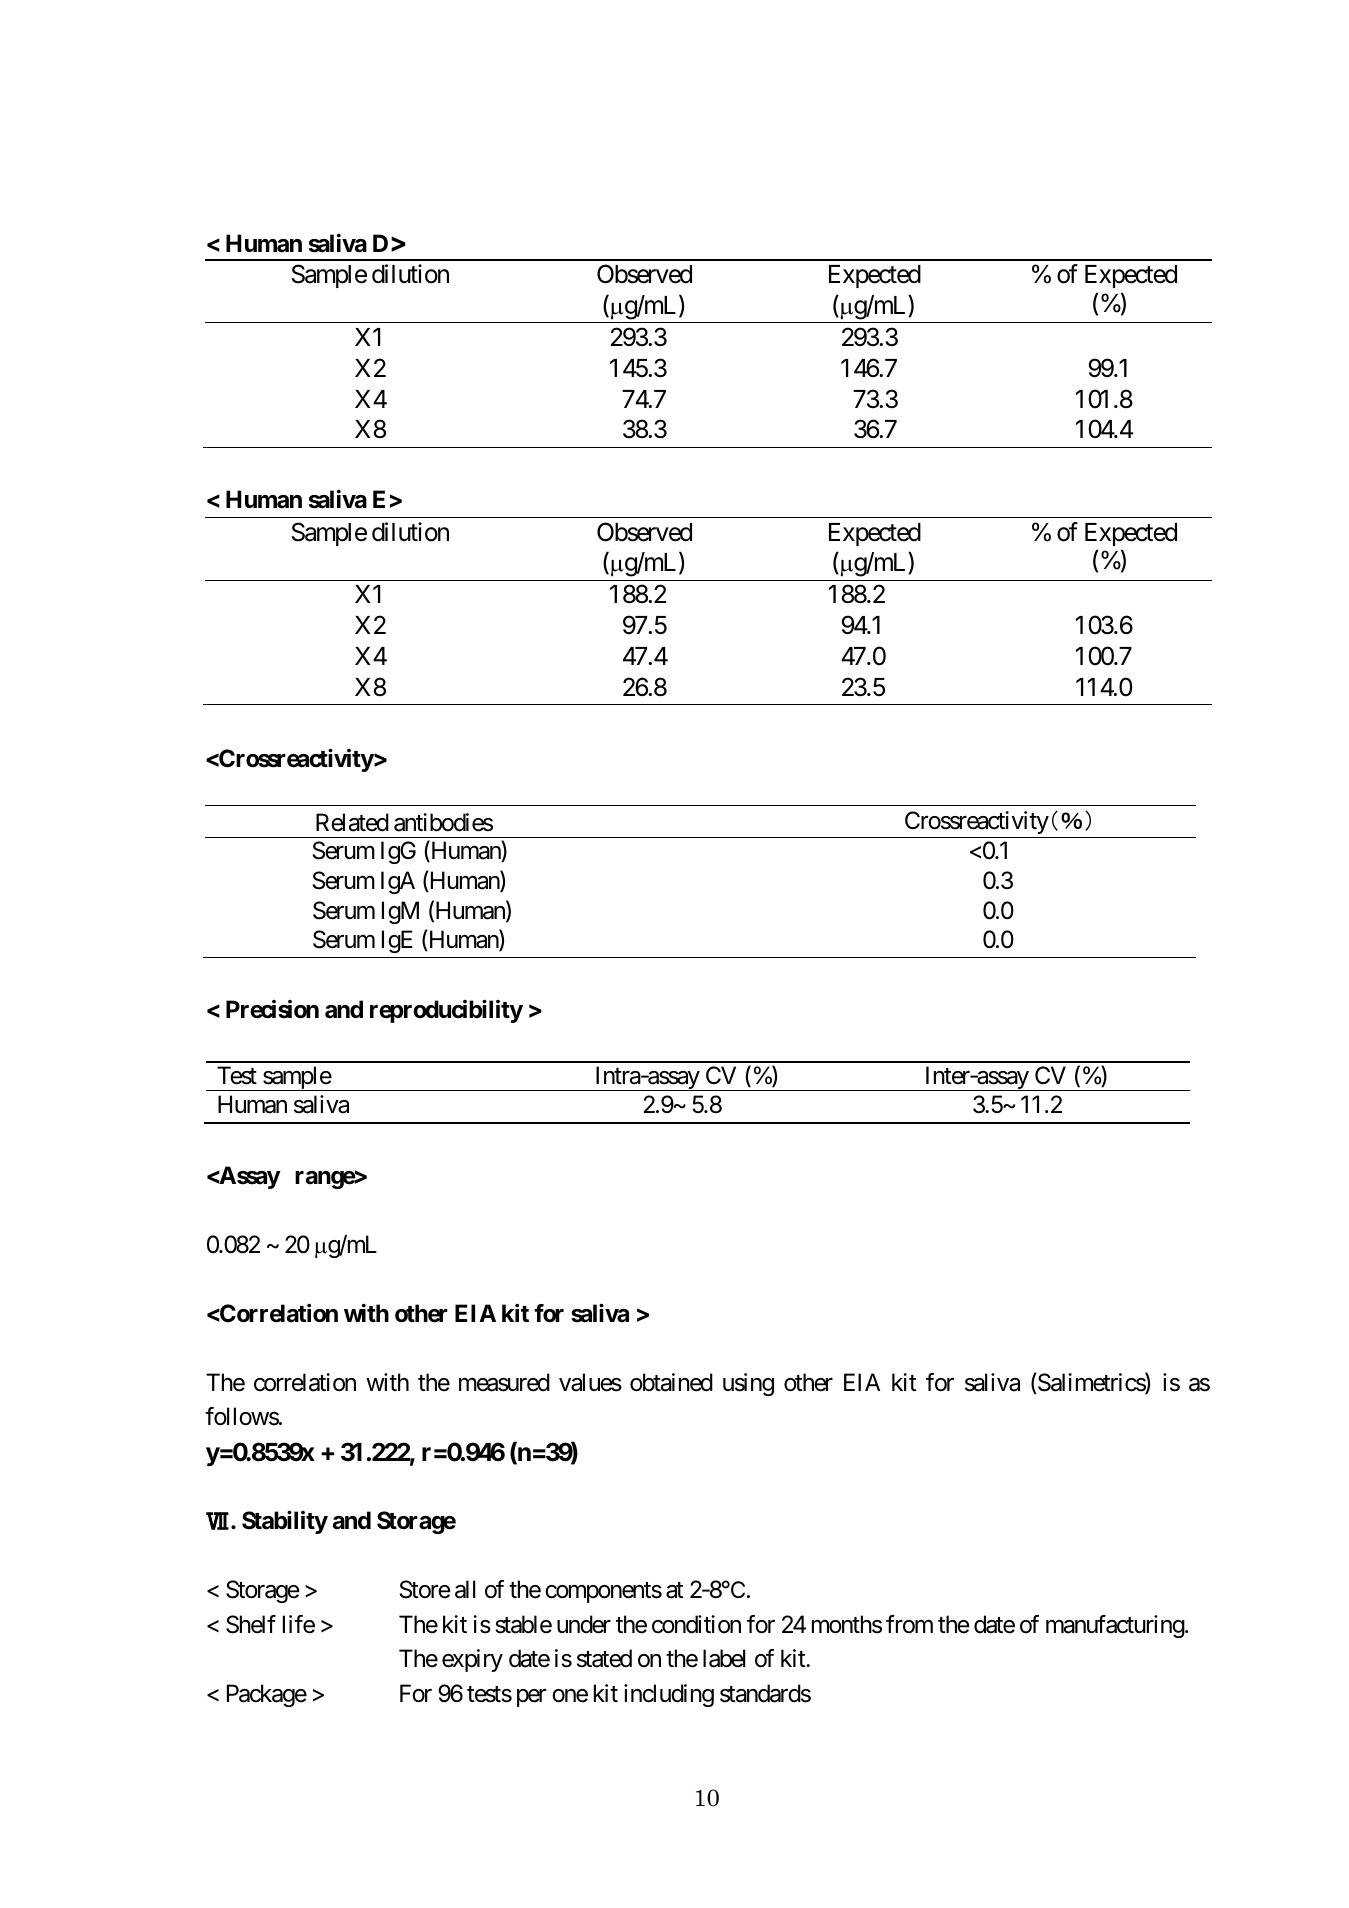 This screenshot has height=1908, width=1349. What do you see at coordinates (472, 1660) in the screenshot?
I see `expiry` at bounding box center [472, 1660].
